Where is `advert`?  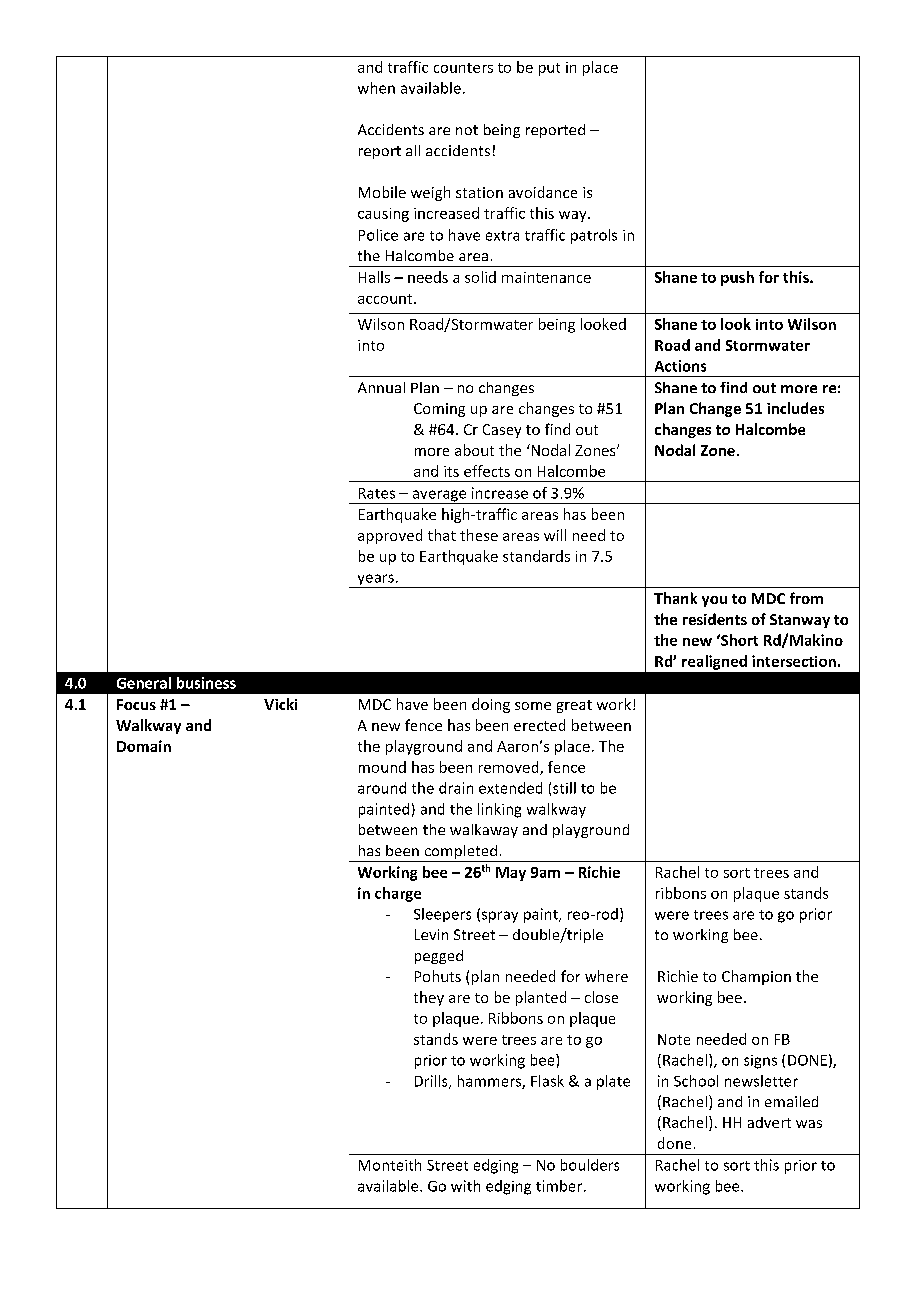
advert is located at coordinates (769, 1122).
